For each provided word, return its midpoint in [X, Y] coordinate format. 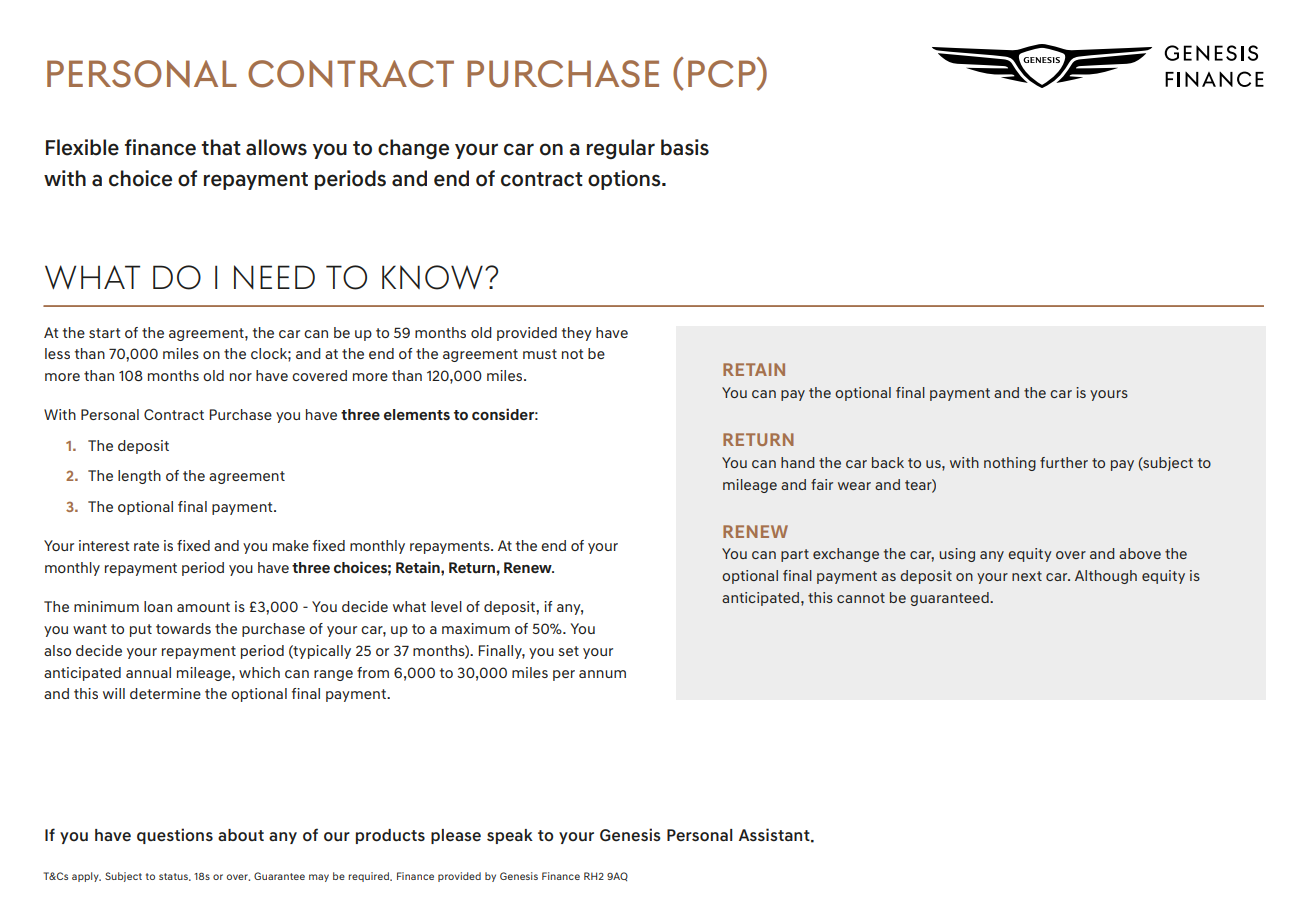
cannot [861, 598]
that [221, 147]
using [957, 555]
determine [165, 693]
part [795, 555]
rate [146, 546]
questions [175, 836]
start [105, 333]
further [1064, 462]
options [625, 180]
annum [602, 674]
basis [685, 147]
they [576, 334]
